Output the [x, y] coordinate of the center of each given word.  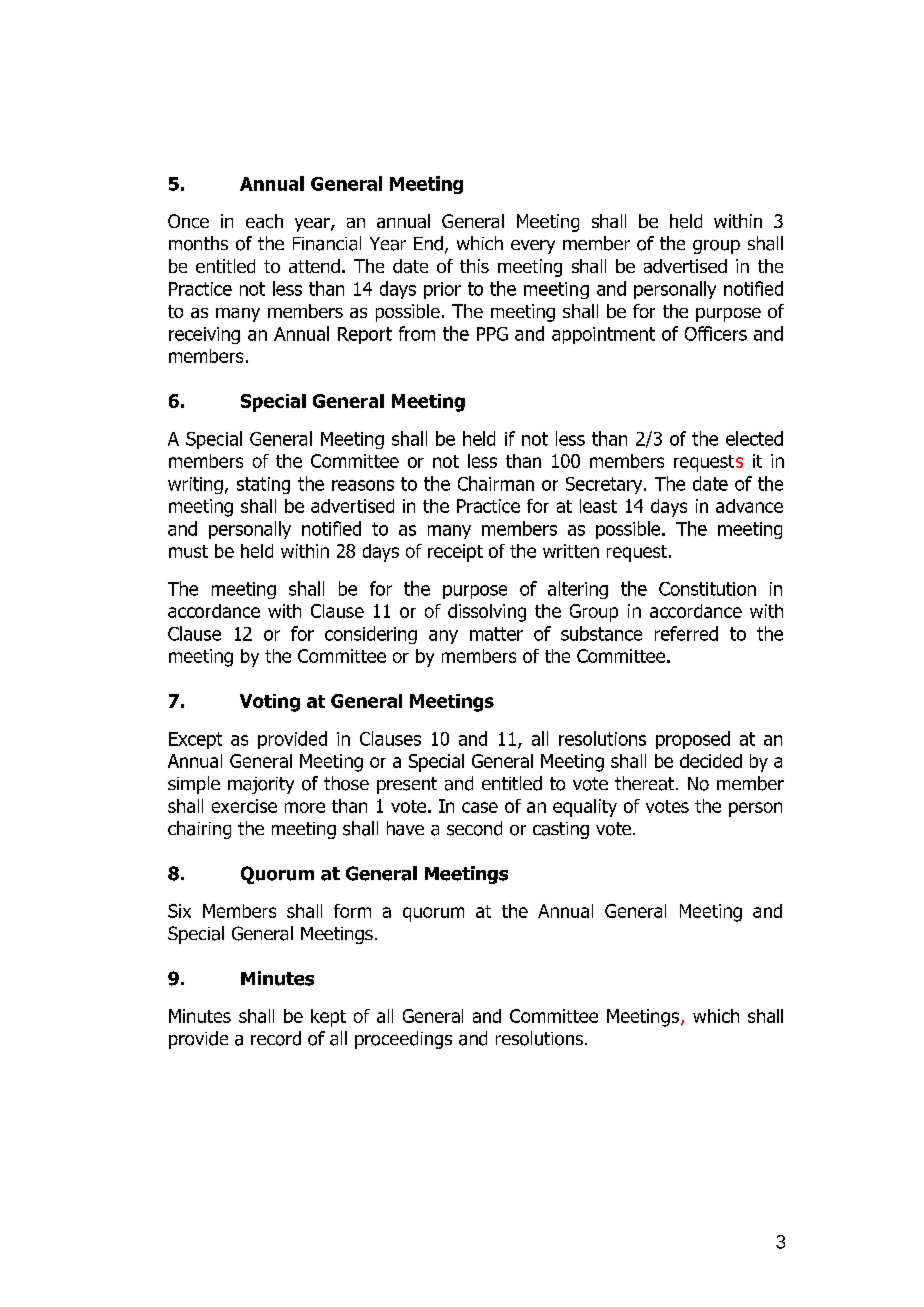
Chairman [496, 483]
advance [749, 506]
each [264, 221]
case [480, 807]
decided [711, 761]
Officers [716, 333]
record [276, 1038]
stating [263, 485]
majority [261, 785]
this [474, 266]
